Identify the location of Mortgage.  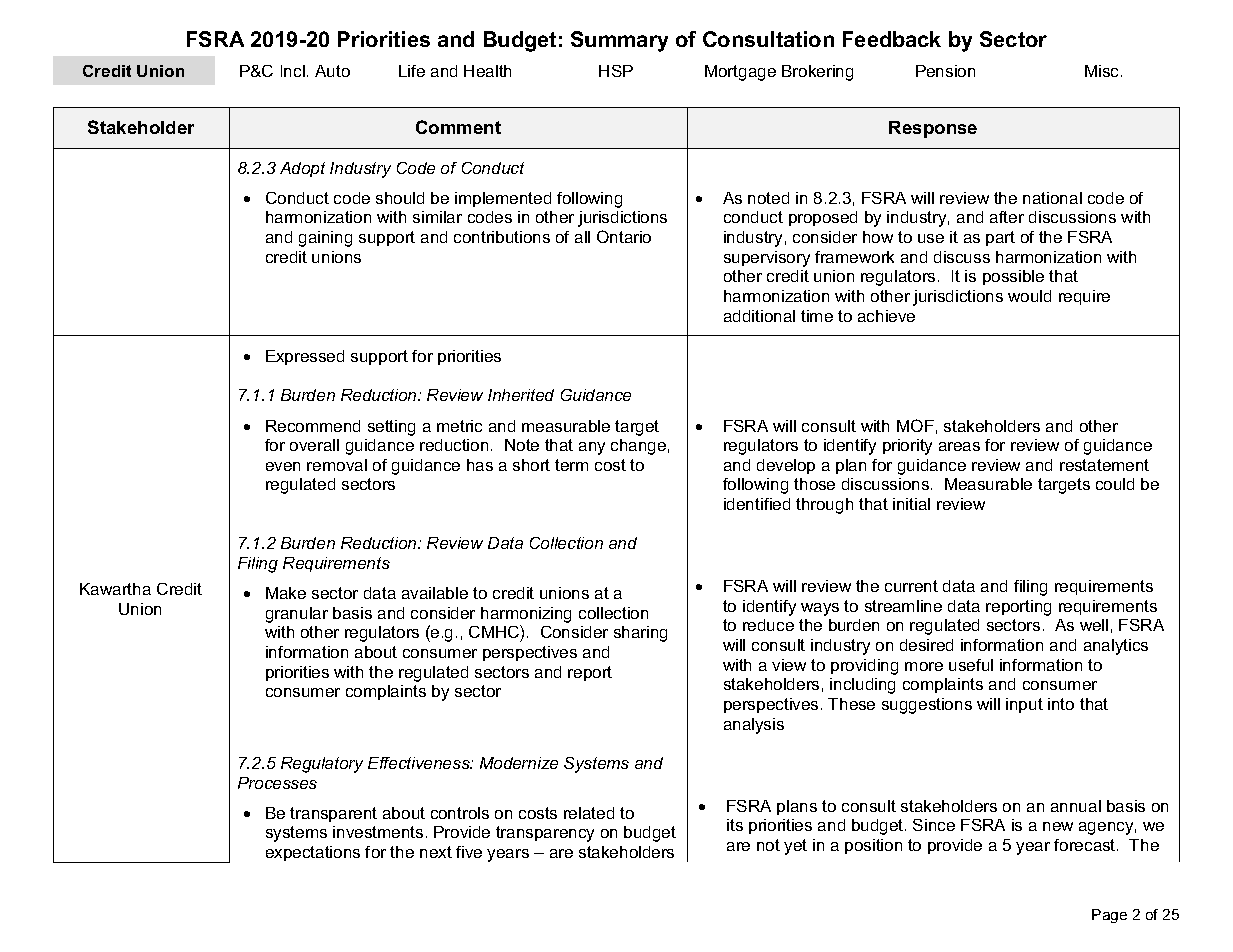
(740, 73).
